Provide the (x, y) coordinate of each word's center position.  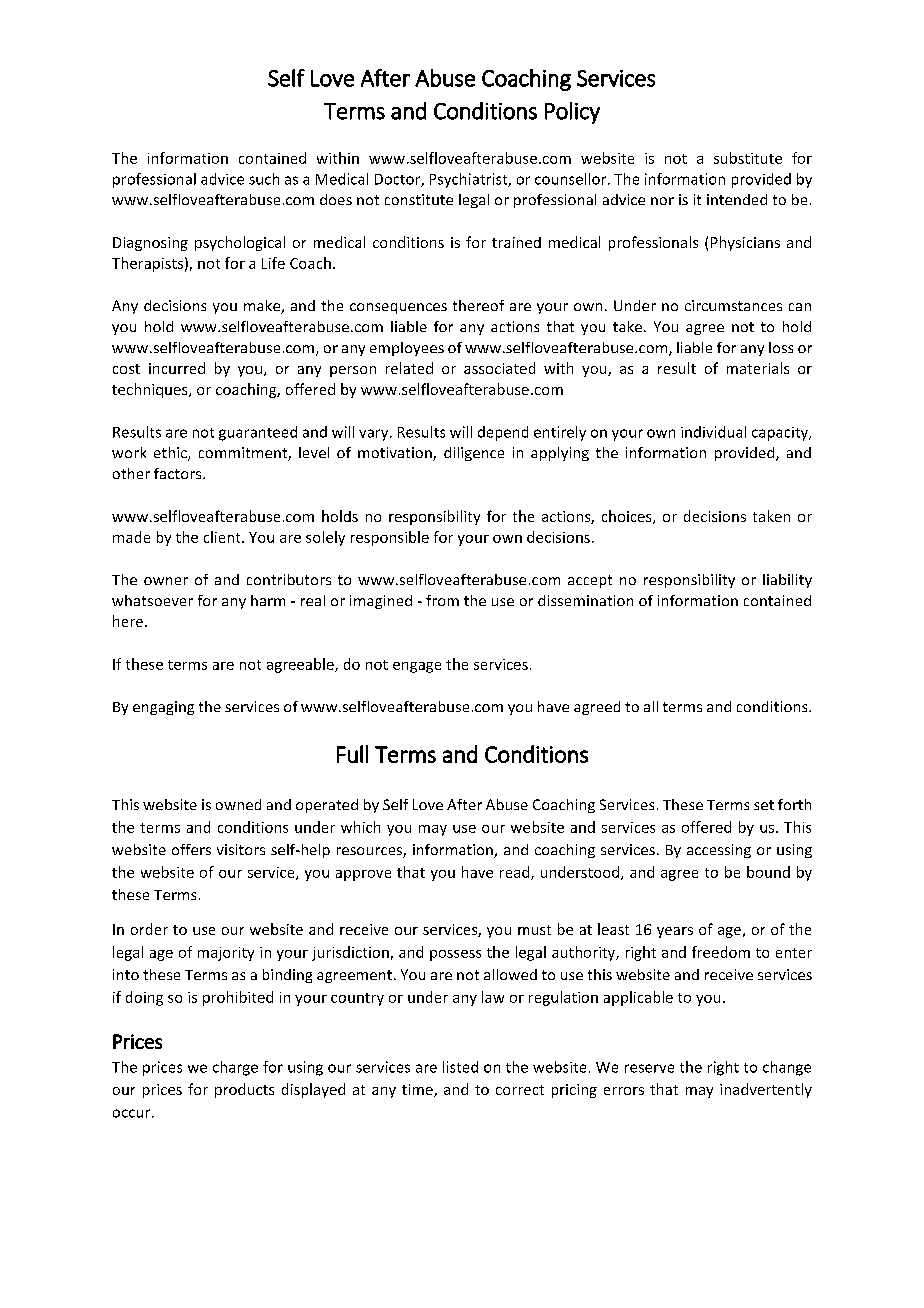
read (516, 873)
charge (235, 1068)
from (442, 600)
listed (460, 1067)
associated (499, 368)
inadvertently (766, 1090)
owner (166, 581)
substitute (748, 158)
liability (787, 581)
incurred (177, 368)
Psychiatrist (470, 180)
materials (758, 368)
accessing (719, 851)
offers (191, 849)
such (264, 179)
